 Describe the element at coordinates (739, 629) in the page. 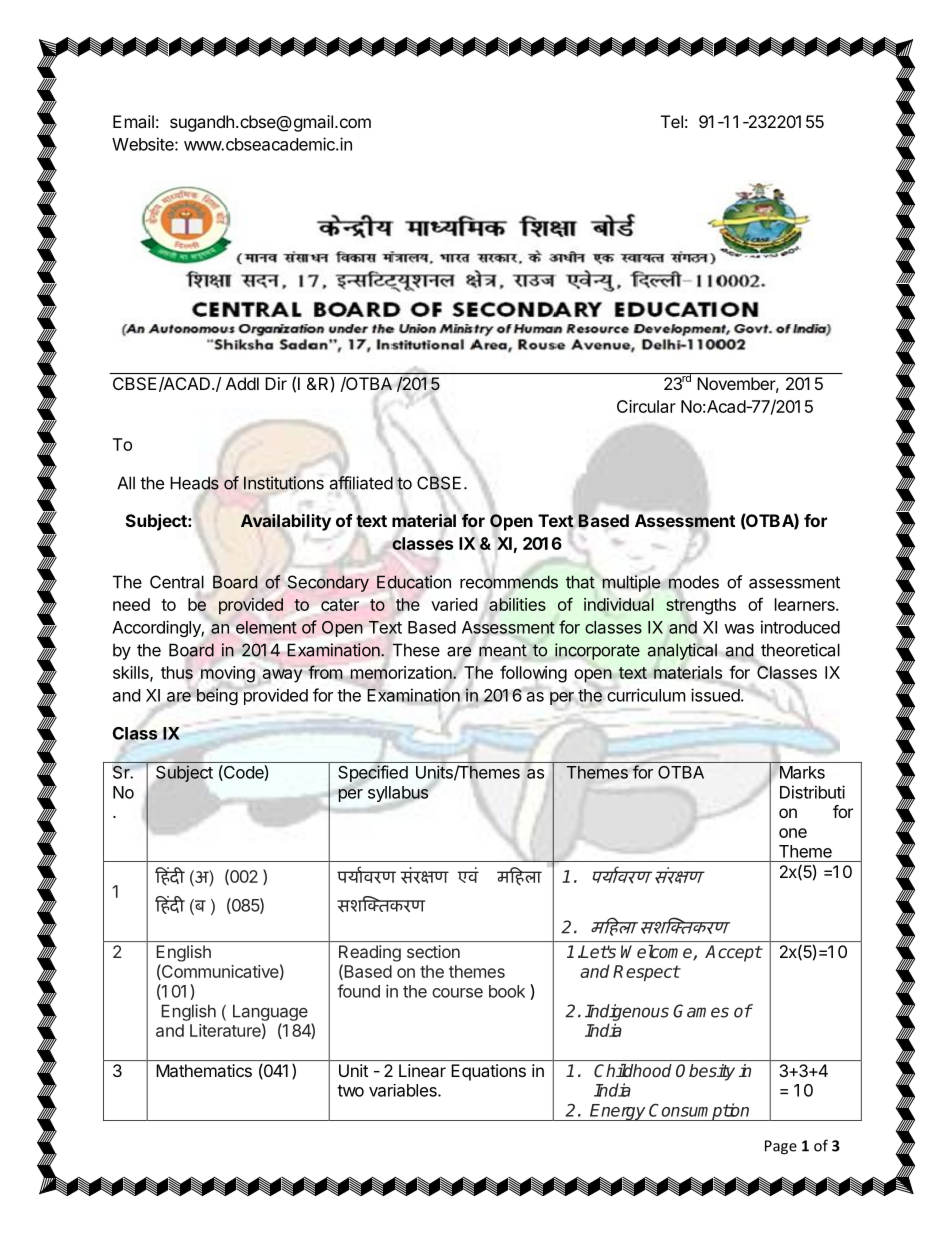

I see `was` at that location.
